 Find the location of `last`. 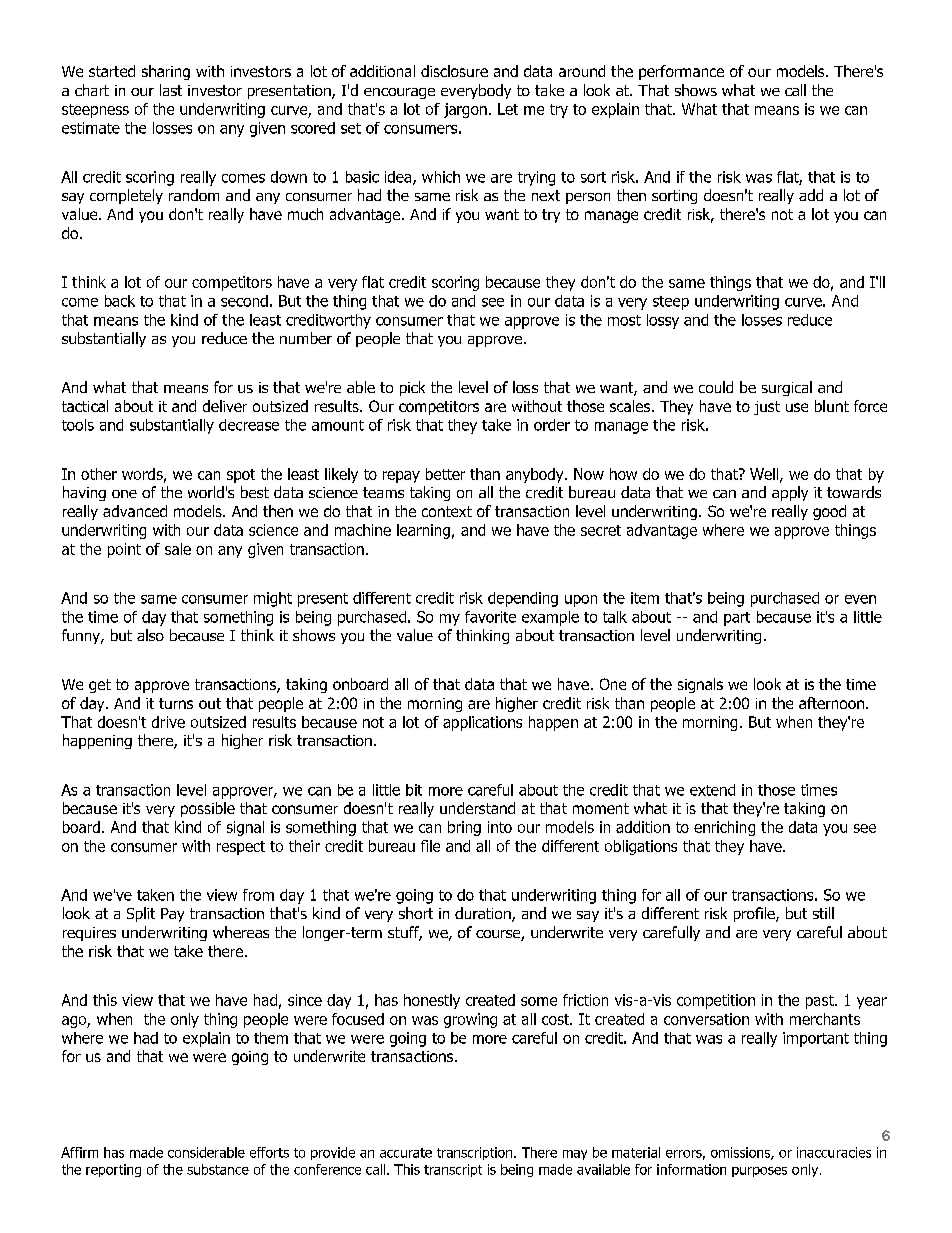

last is located at coordinates (171, 90).
